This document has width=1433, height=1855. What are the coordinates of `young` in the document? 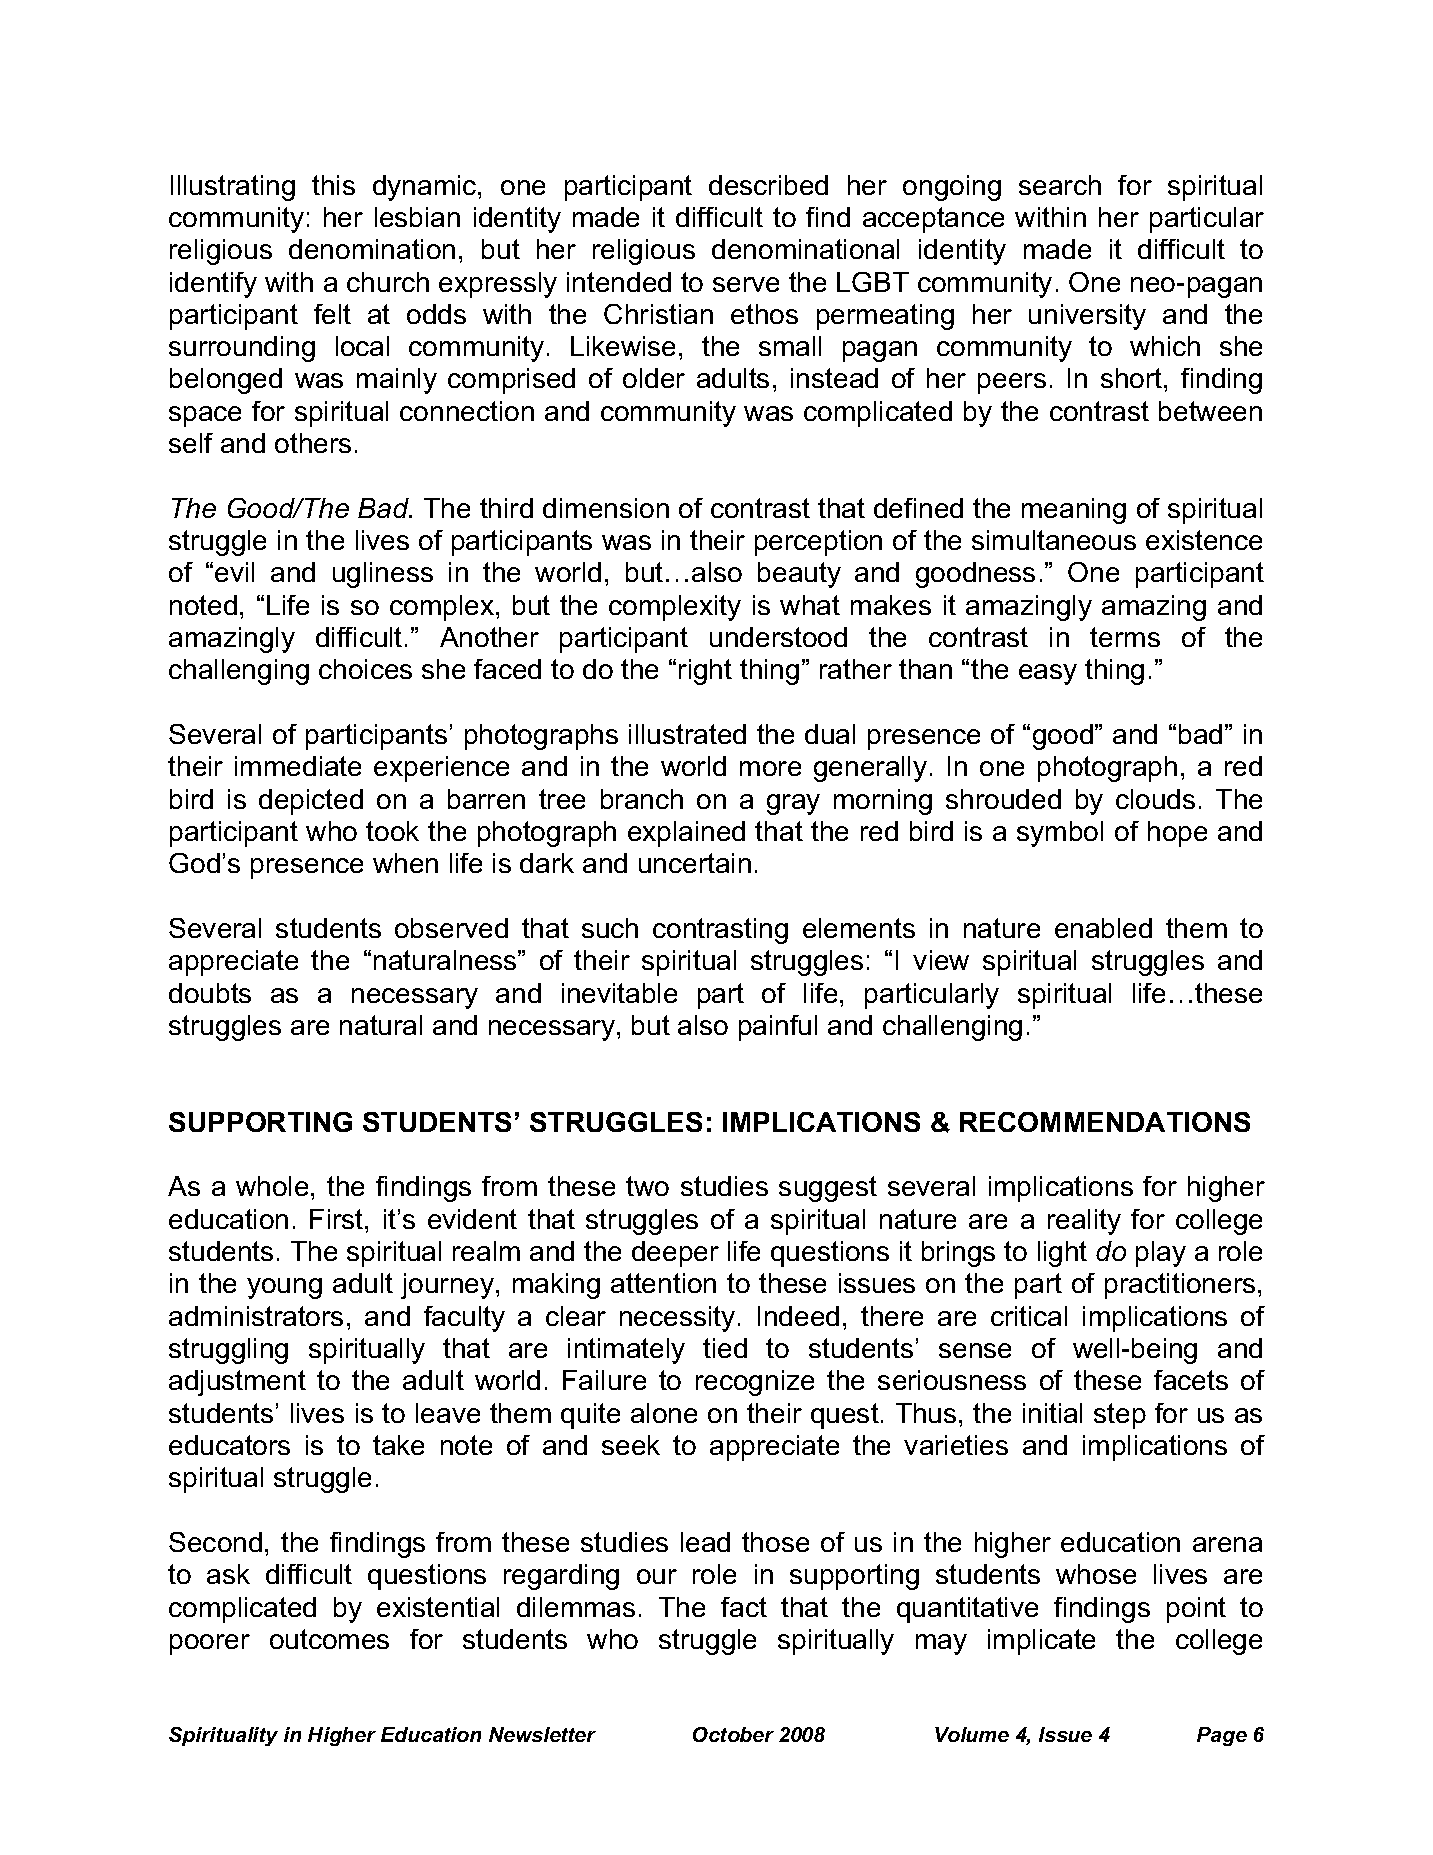 It's located at (284, 1288).
